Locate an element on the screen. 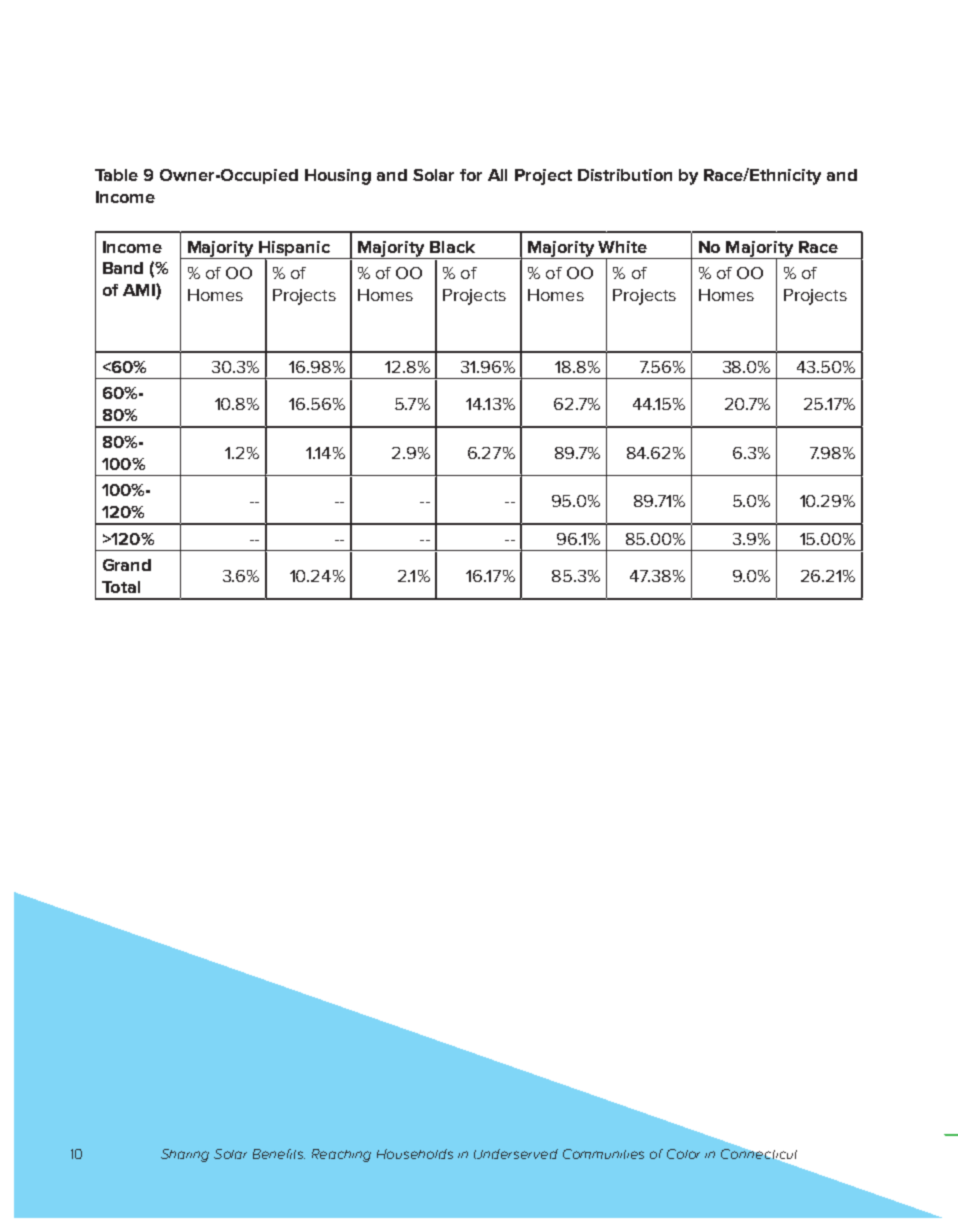 The height and width of the screenshot is (1232, 958). Color is located at coordinates (683, 1154).
